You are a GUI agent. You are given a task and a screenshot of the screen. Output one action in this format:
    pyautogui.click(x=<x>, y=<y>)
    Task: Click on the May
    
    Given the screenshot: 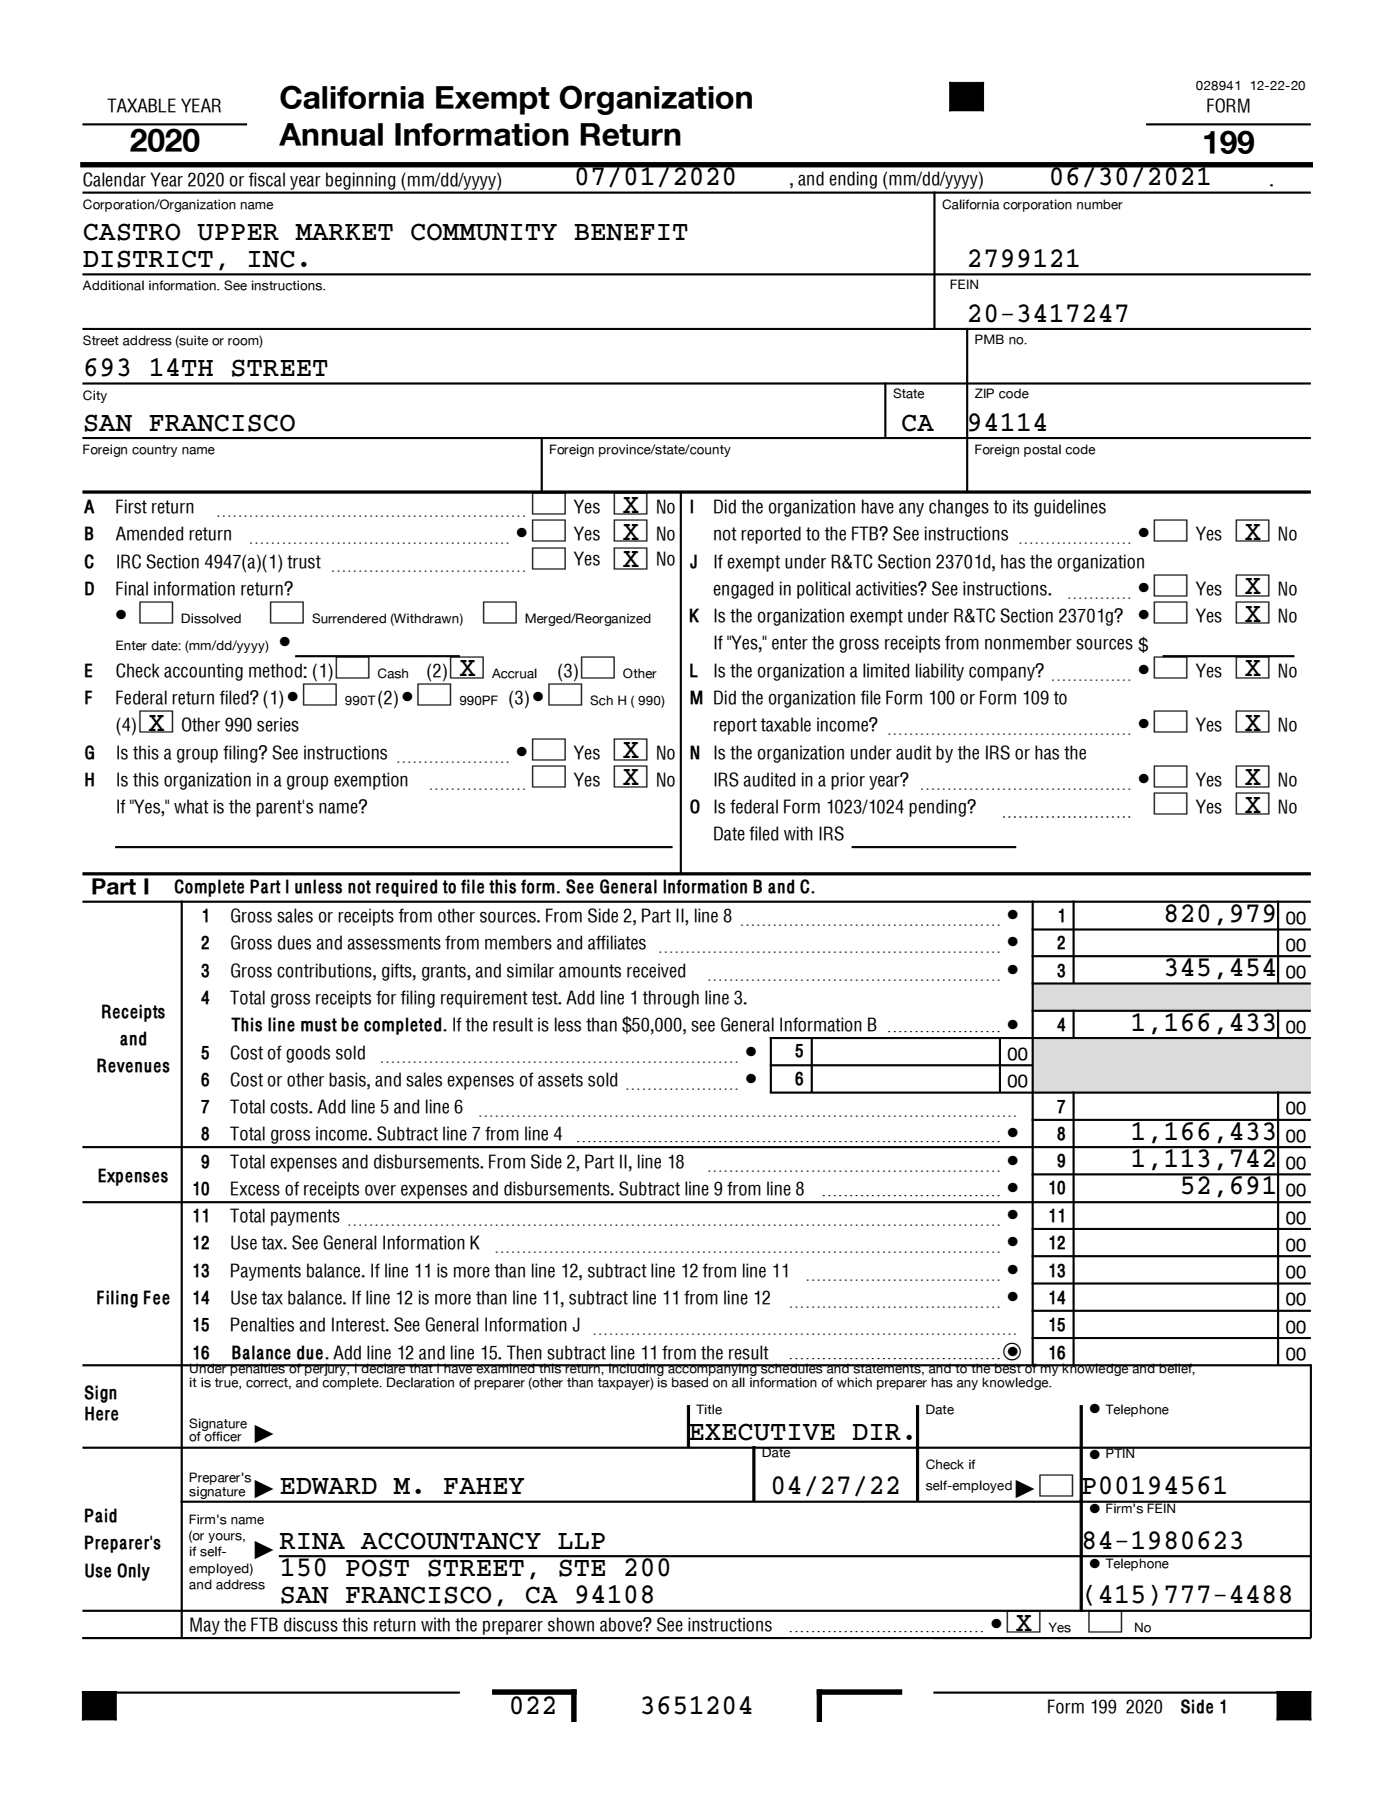 What is the action you would take?
    pyautogui.click(x=205, y=1627)
